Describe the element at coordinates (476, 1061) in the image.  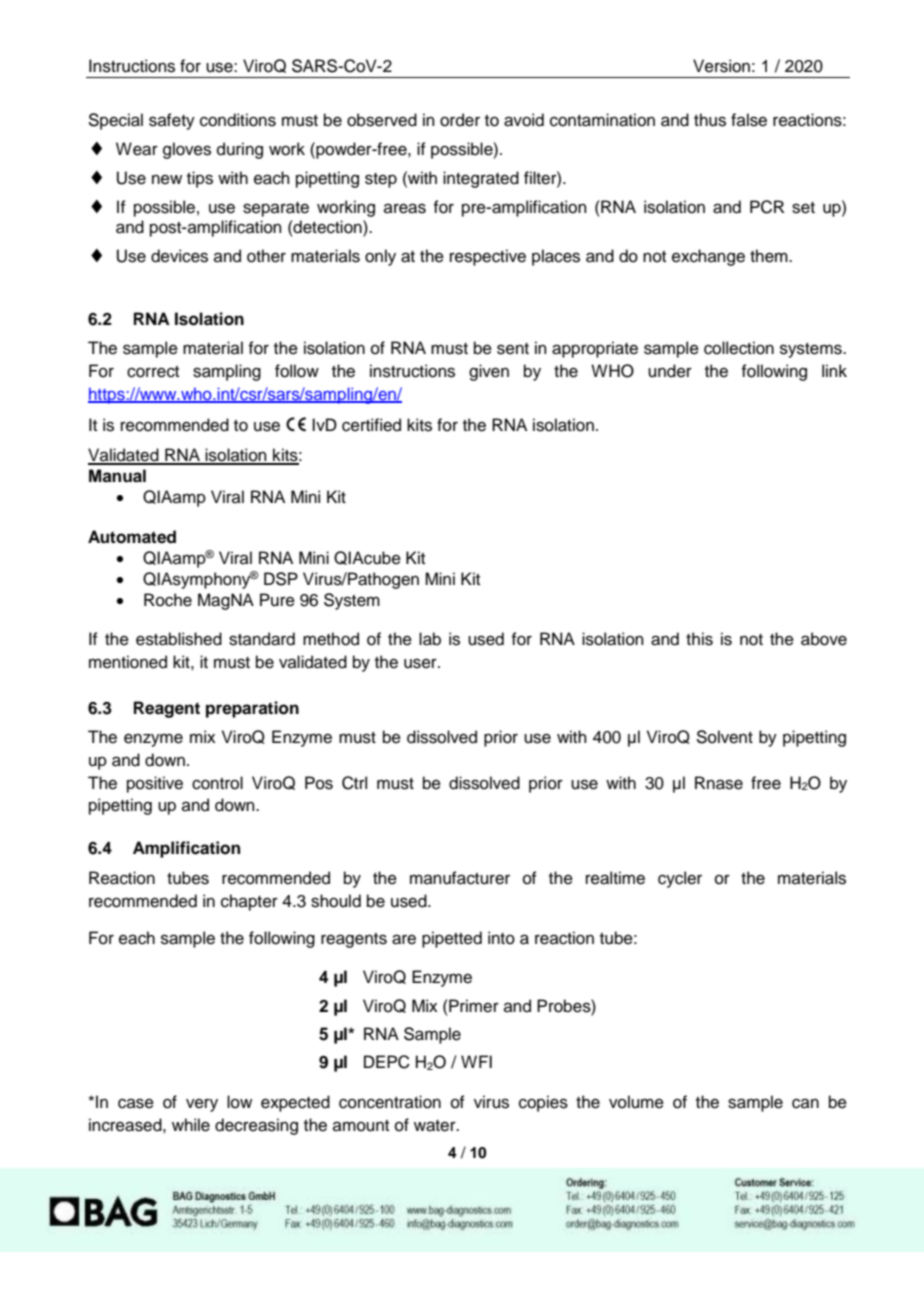
I see `WFI` at that location.
